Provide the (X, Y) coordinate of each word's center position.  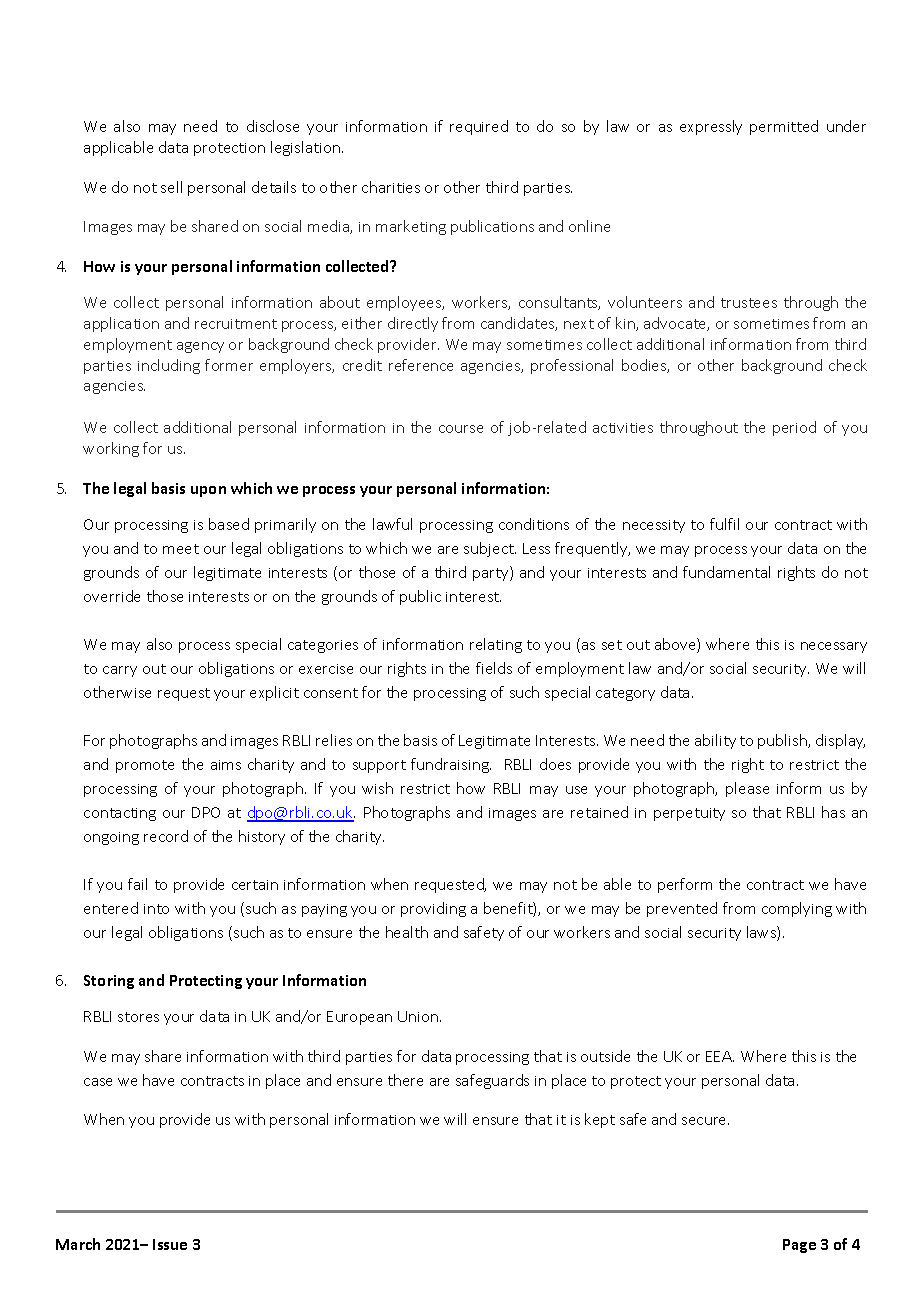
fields (494, 668)
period (794, 428)
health (407, 932)
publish (783, 741)
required (479, 127)
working (111, 449)
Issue (170, 1244)
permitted (784, 127)
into (156, 909)
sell (171, 187)
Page (799, 1246)
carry (120, 671)
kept (600, 1120)
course (461, 429)
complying (797, 909)
